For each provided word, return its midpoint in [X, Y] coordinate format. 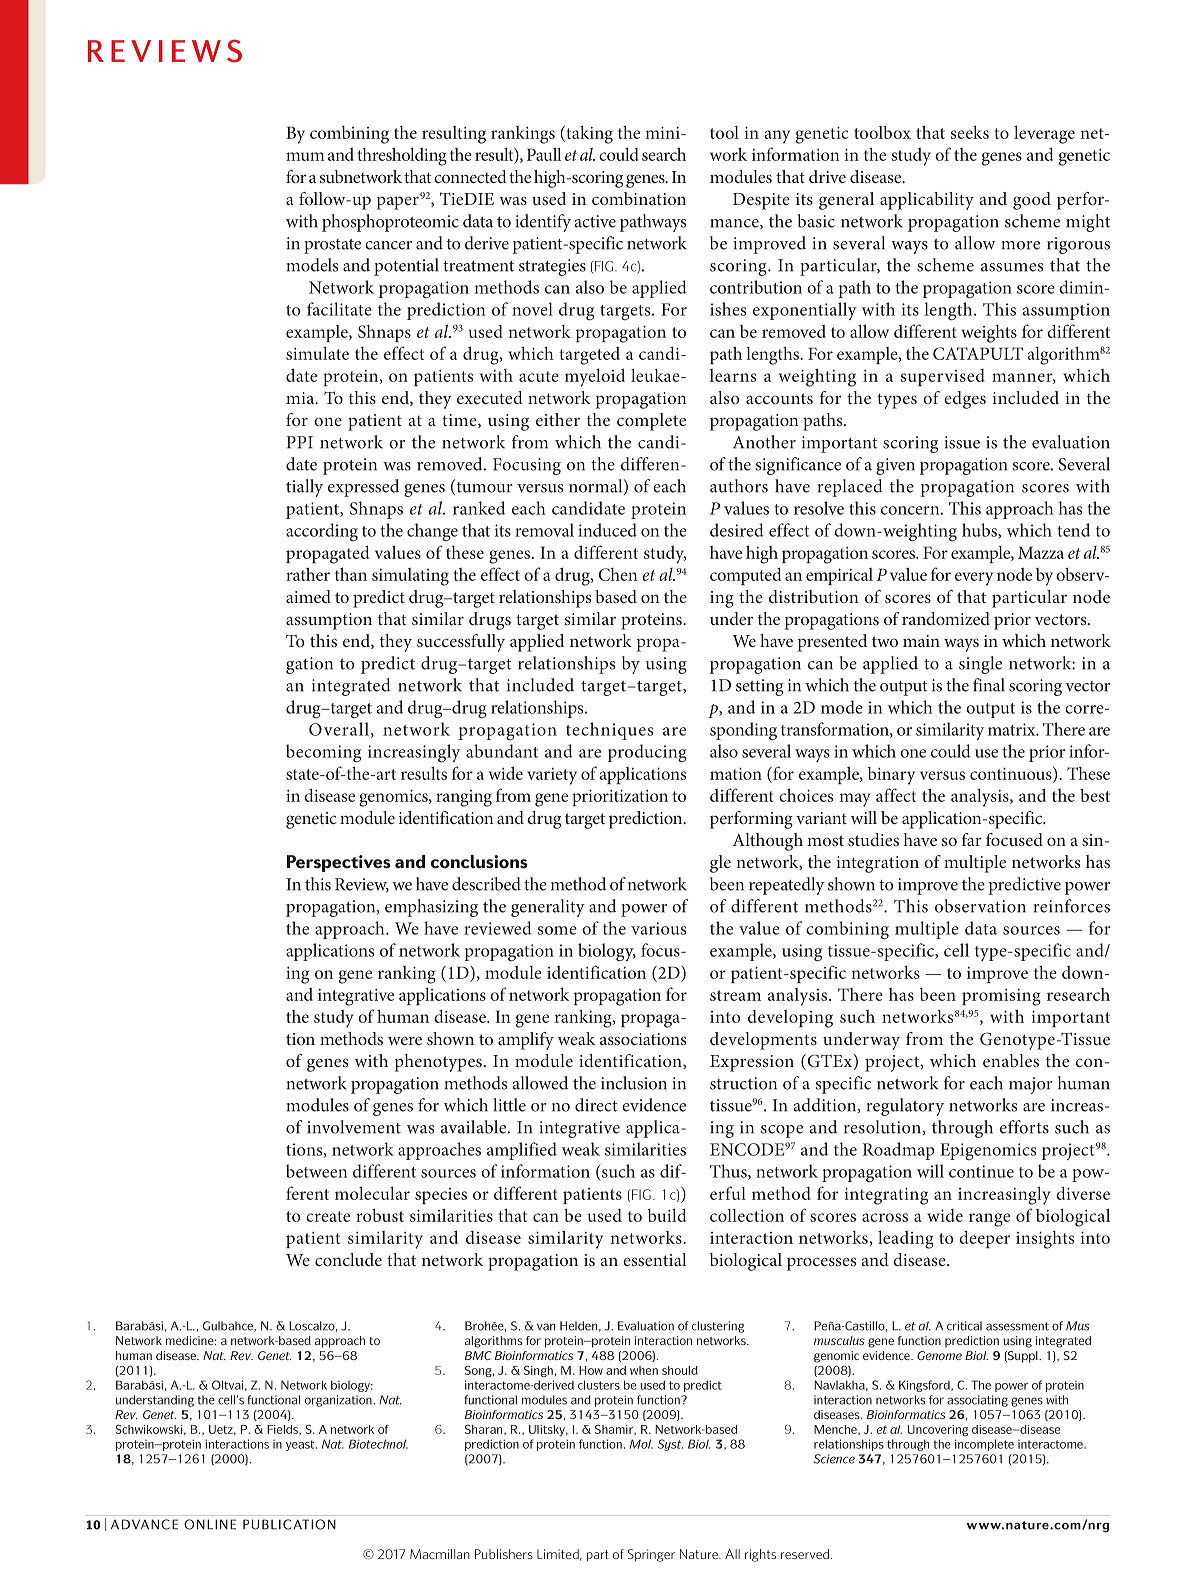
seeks [970, 132]
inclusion [634, 1083]
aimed [308, 596]
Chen [618, 574]
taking [588, 134]
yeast [301, 1445]
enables [1011, 1060]
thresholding [402, 156]
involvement [354, 1127]
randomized [946, 618]
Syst [670, 1445]
